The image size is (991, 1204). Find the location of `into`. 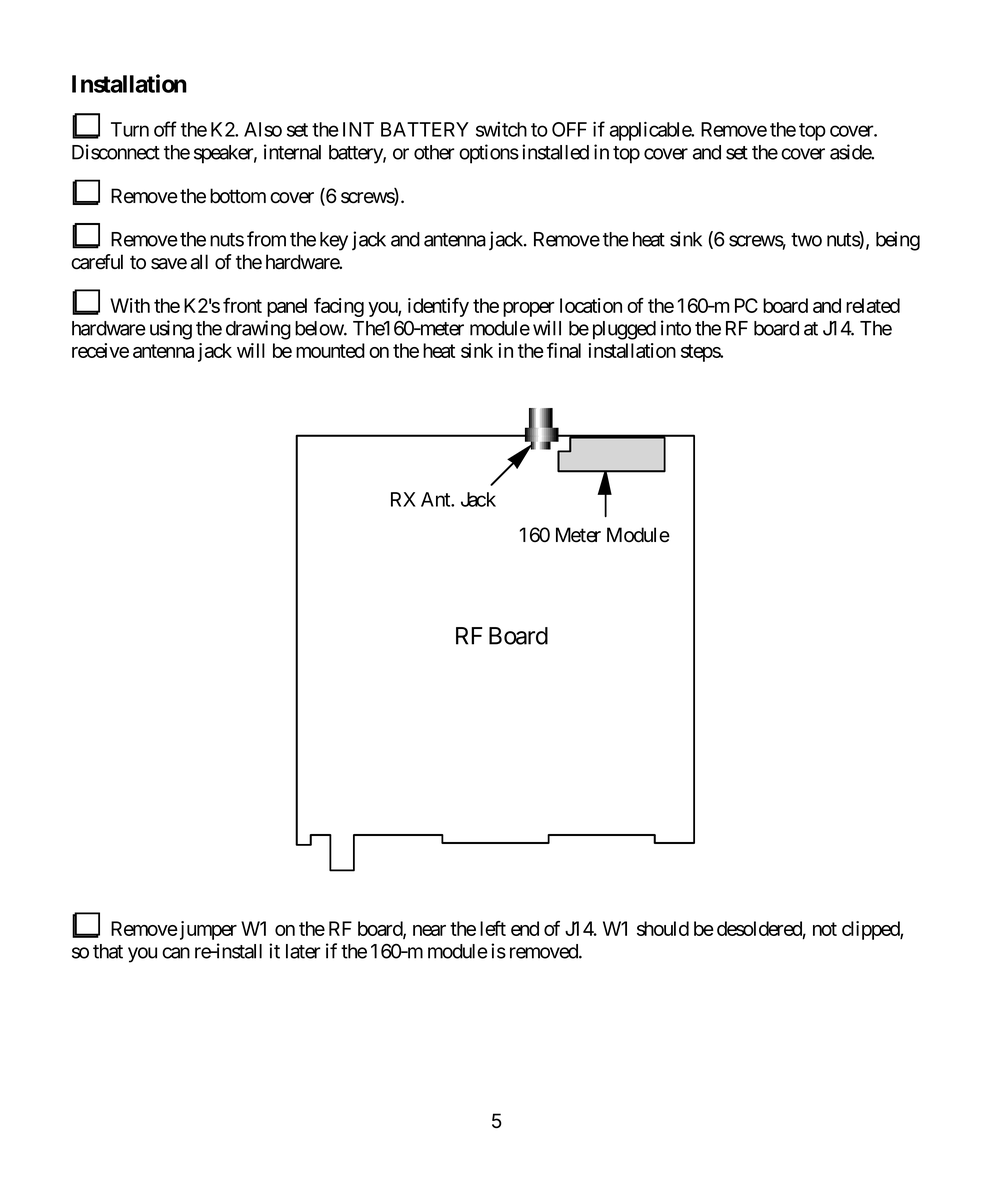

into is located at coordinates (676, 328).
